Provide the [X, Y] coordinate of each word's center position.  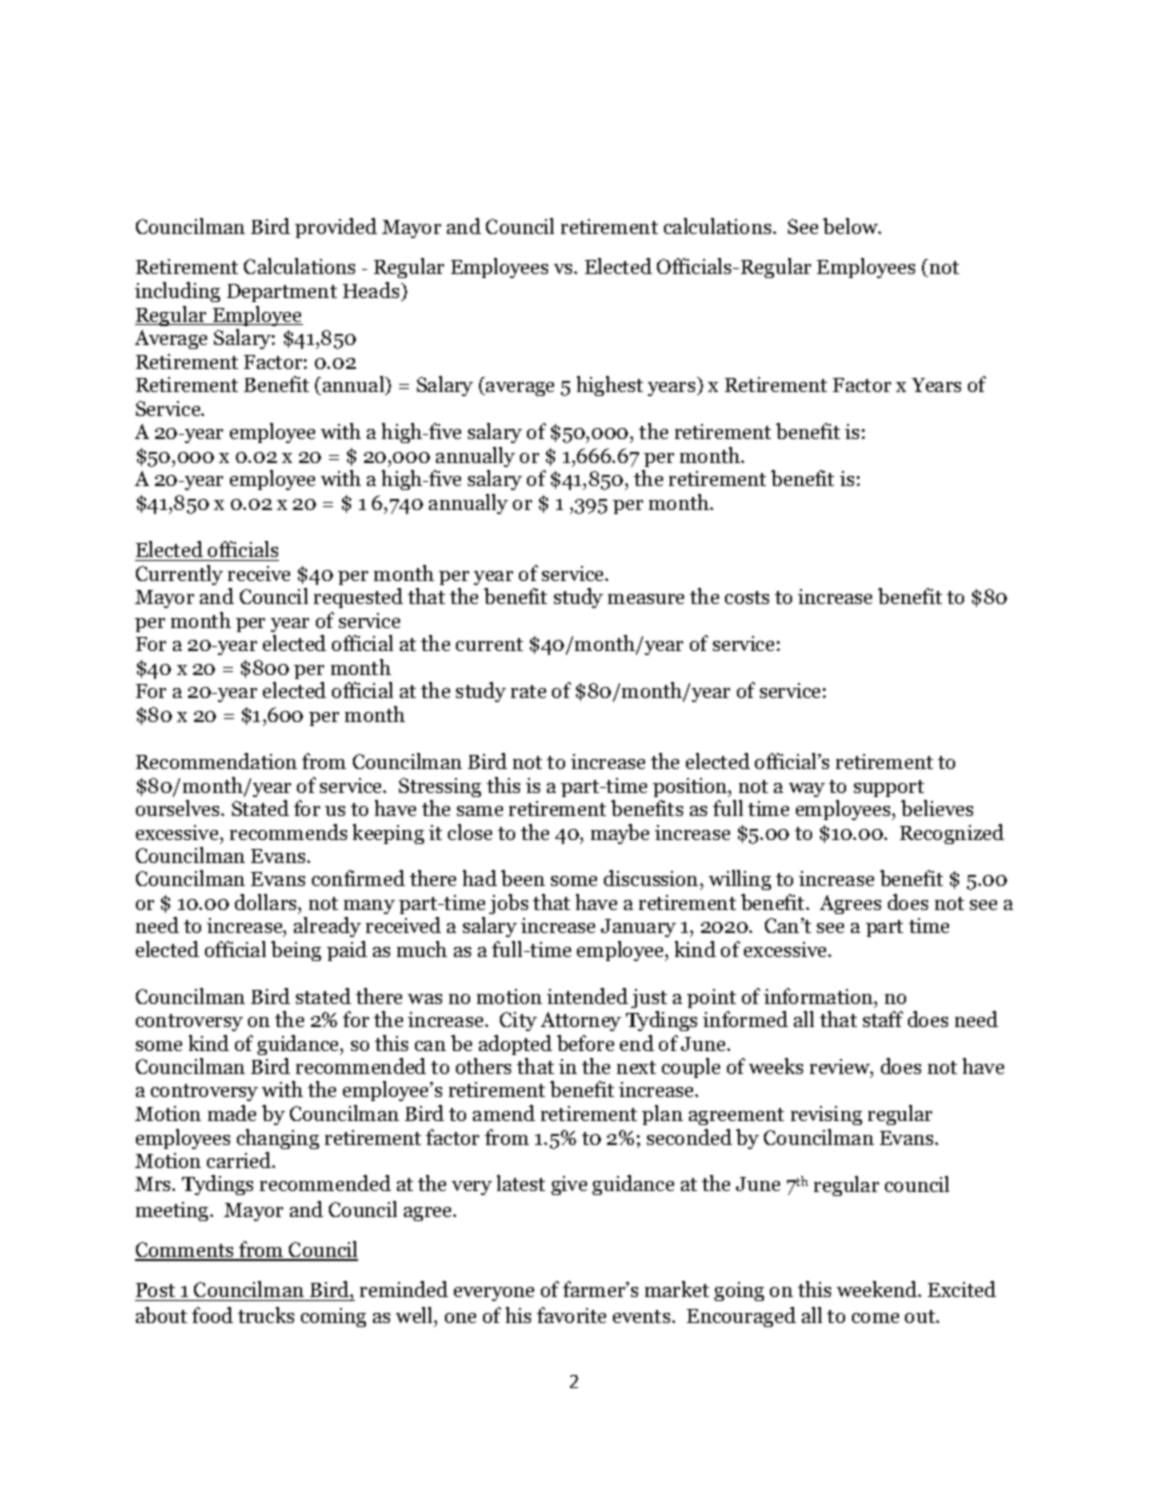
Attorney [581, 1021]
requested [358, 598]
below [852, 226]
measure [646, 599]
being [296, 951]
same [480, 811]
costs [747, 597]
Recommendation [216, 761]
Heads [372, 291]
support [889, 788]
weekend [878, 1289]
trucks [266, 1315]
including [177, 292]
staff [883, 1019]
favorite [571, 1315]
